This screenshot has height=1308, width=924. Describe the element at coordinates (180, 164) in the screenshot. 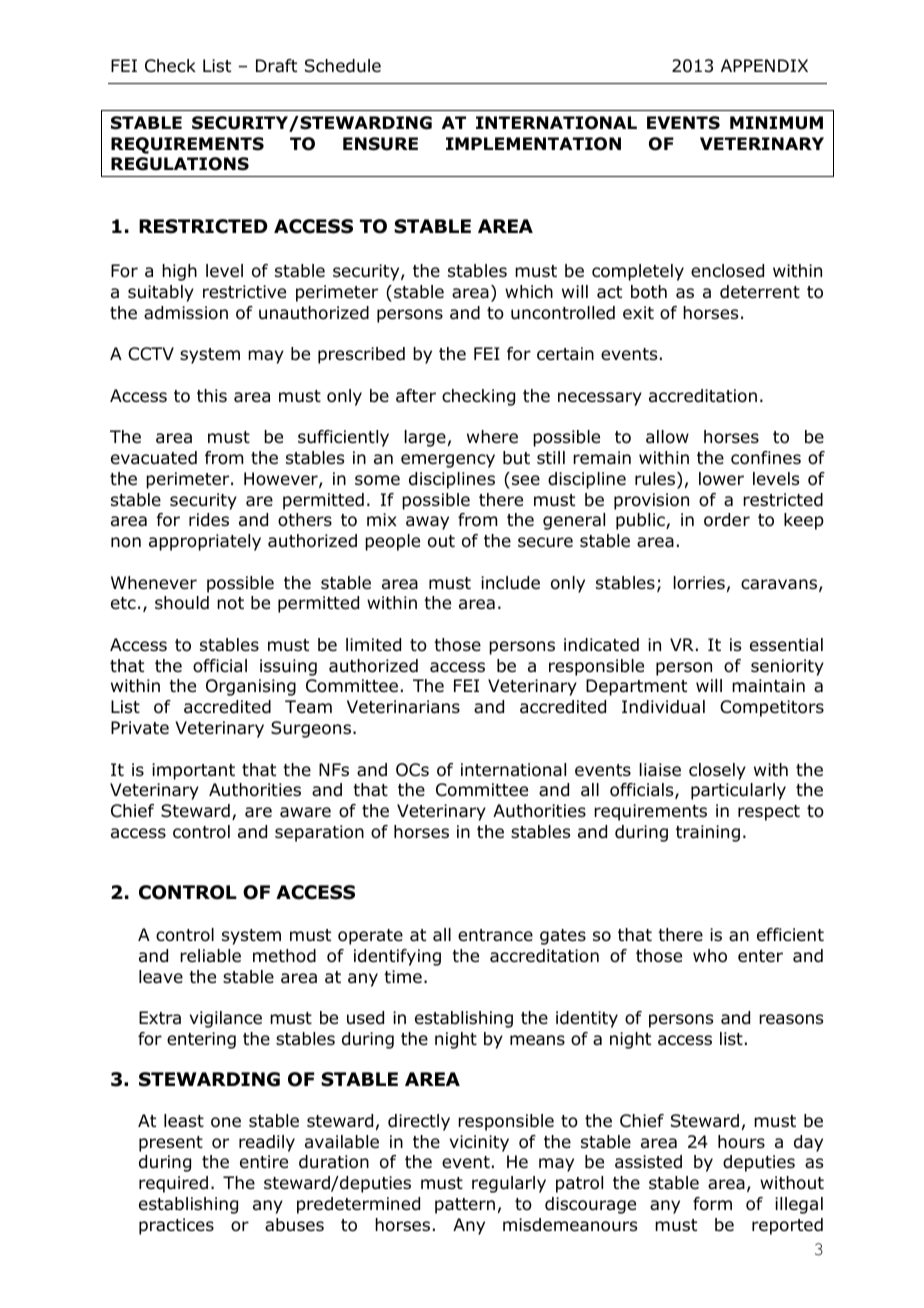

I see `REGULATIONS` at that location.
